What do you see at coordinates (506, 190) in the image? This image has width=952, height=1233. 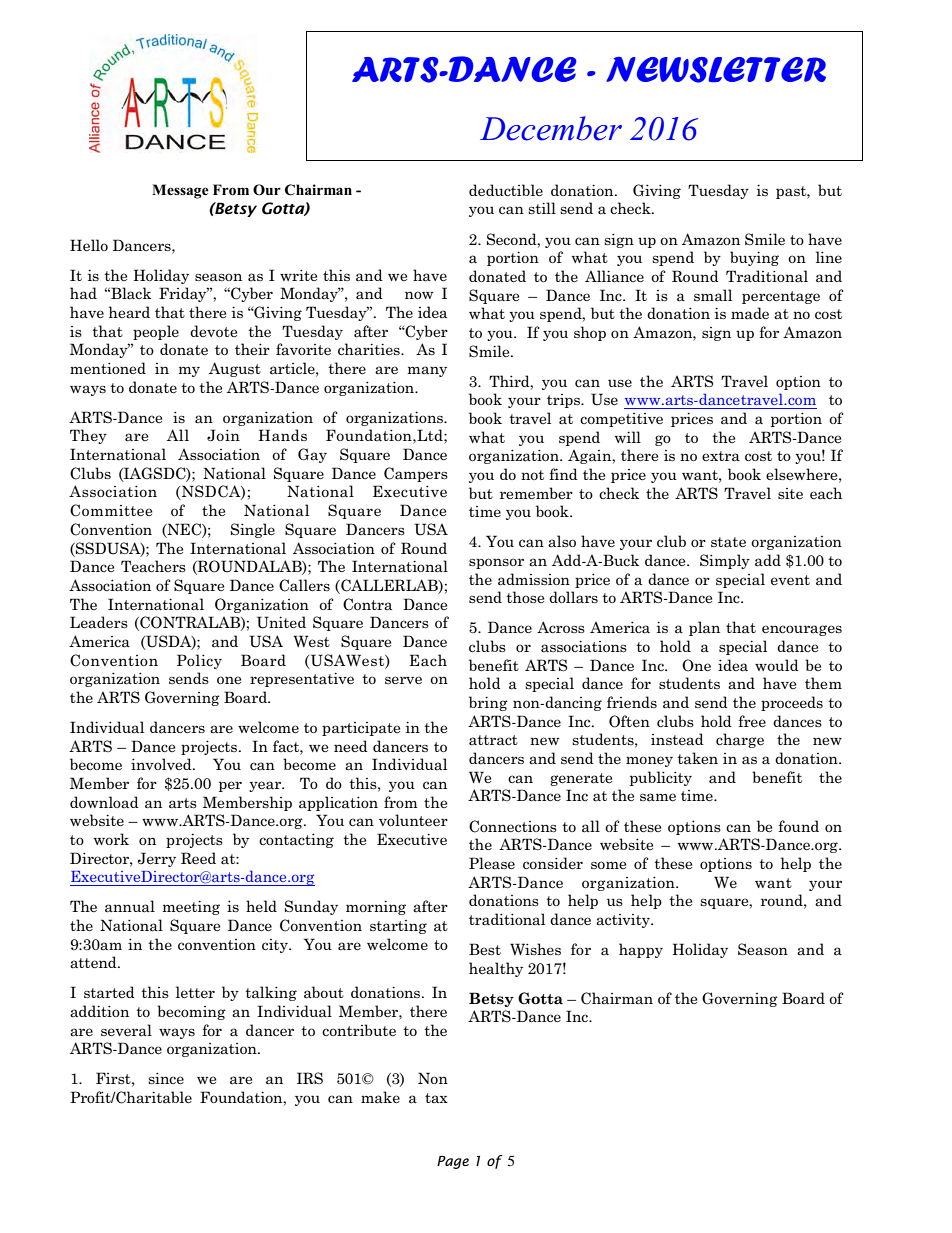 I see `deductible` at bounding box center [506, 190].
